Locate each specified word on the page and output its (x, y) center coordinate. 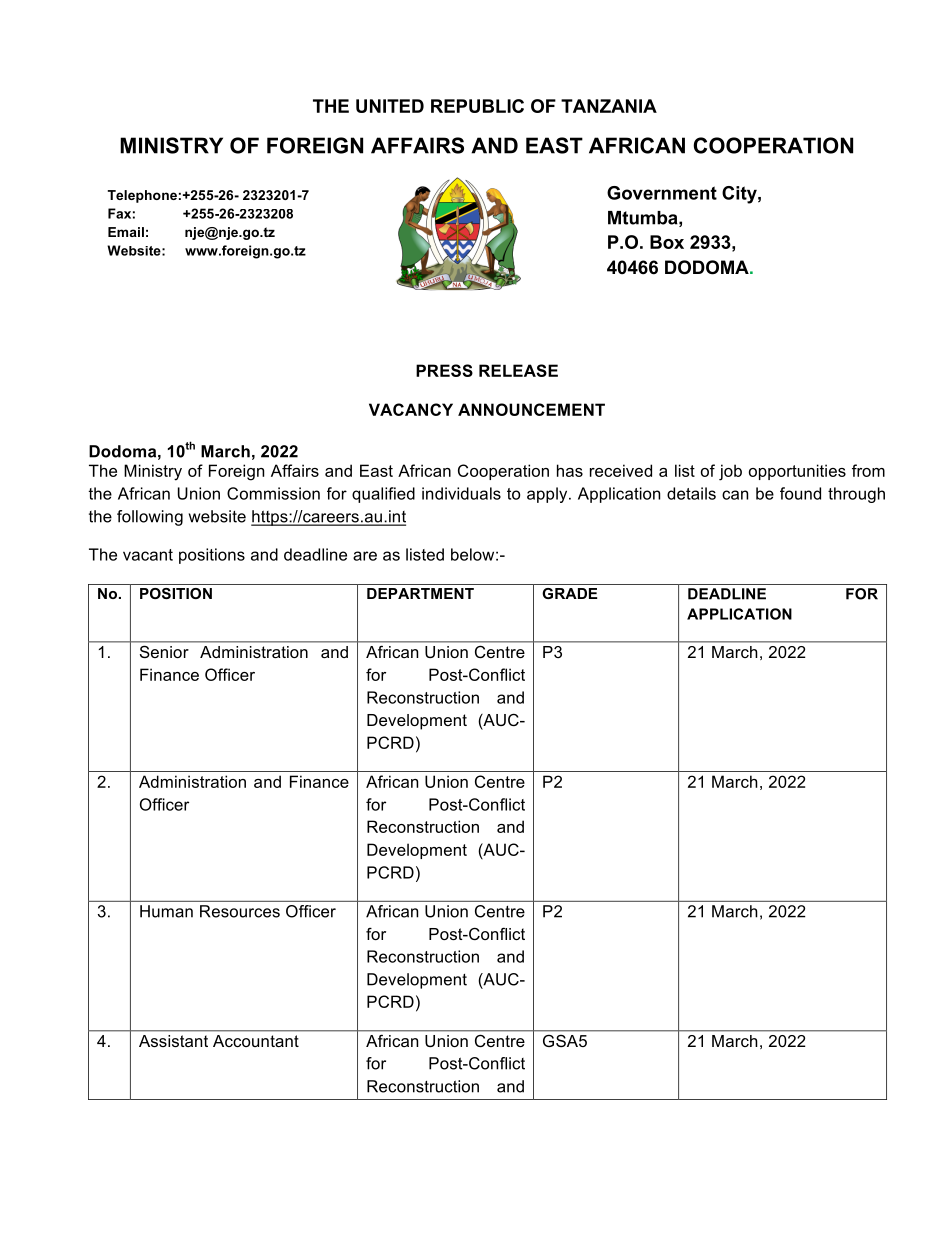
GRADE (570, 593)
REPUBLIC (477, 106)
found (800, 493)
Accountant (256, 1041)
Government (662, 193)
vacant (148, 555)
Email (126, 232)
